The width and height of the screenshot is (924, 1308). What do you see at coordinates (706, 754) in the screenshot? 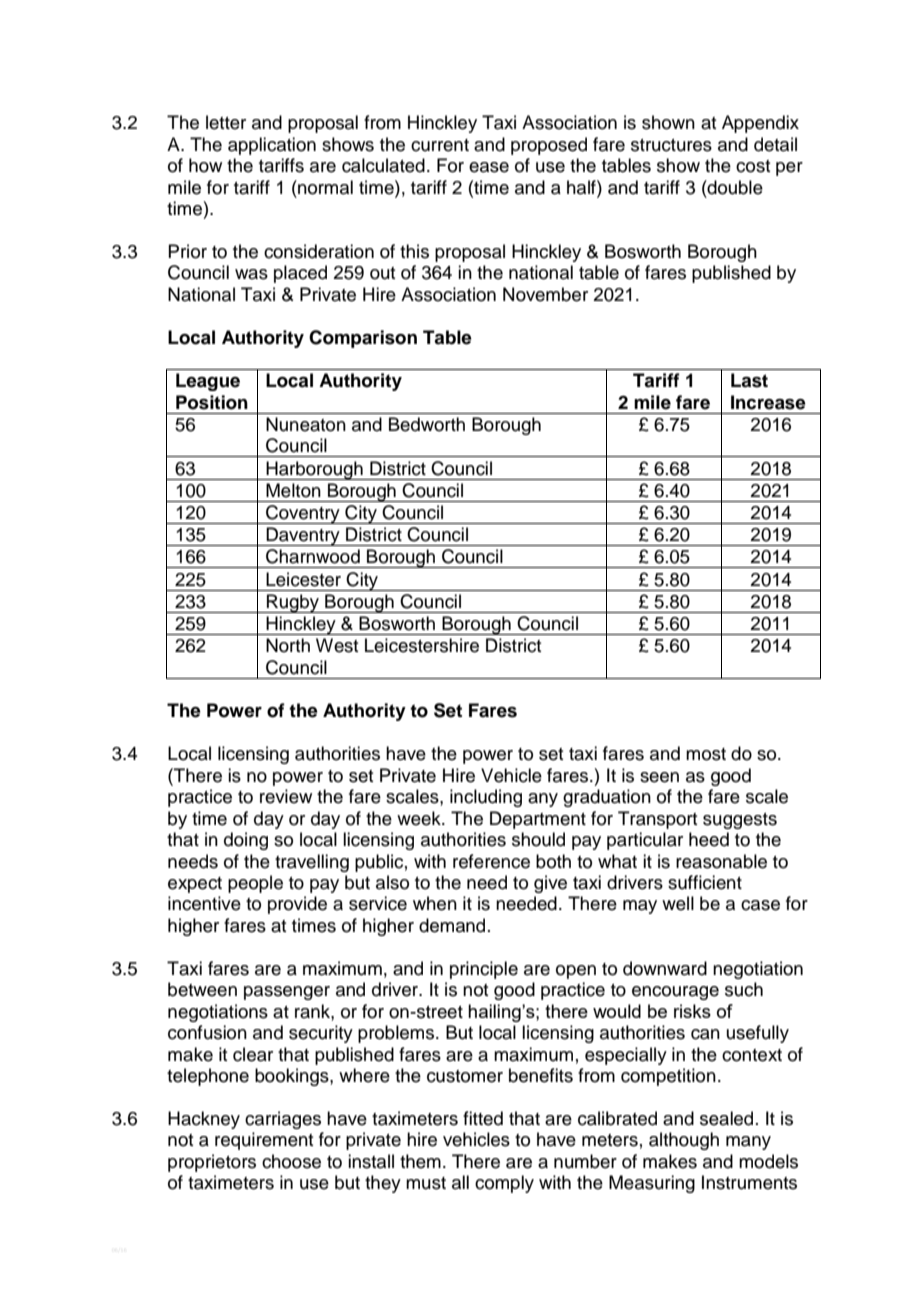
I see `most` at bounding box center [706, 754].
